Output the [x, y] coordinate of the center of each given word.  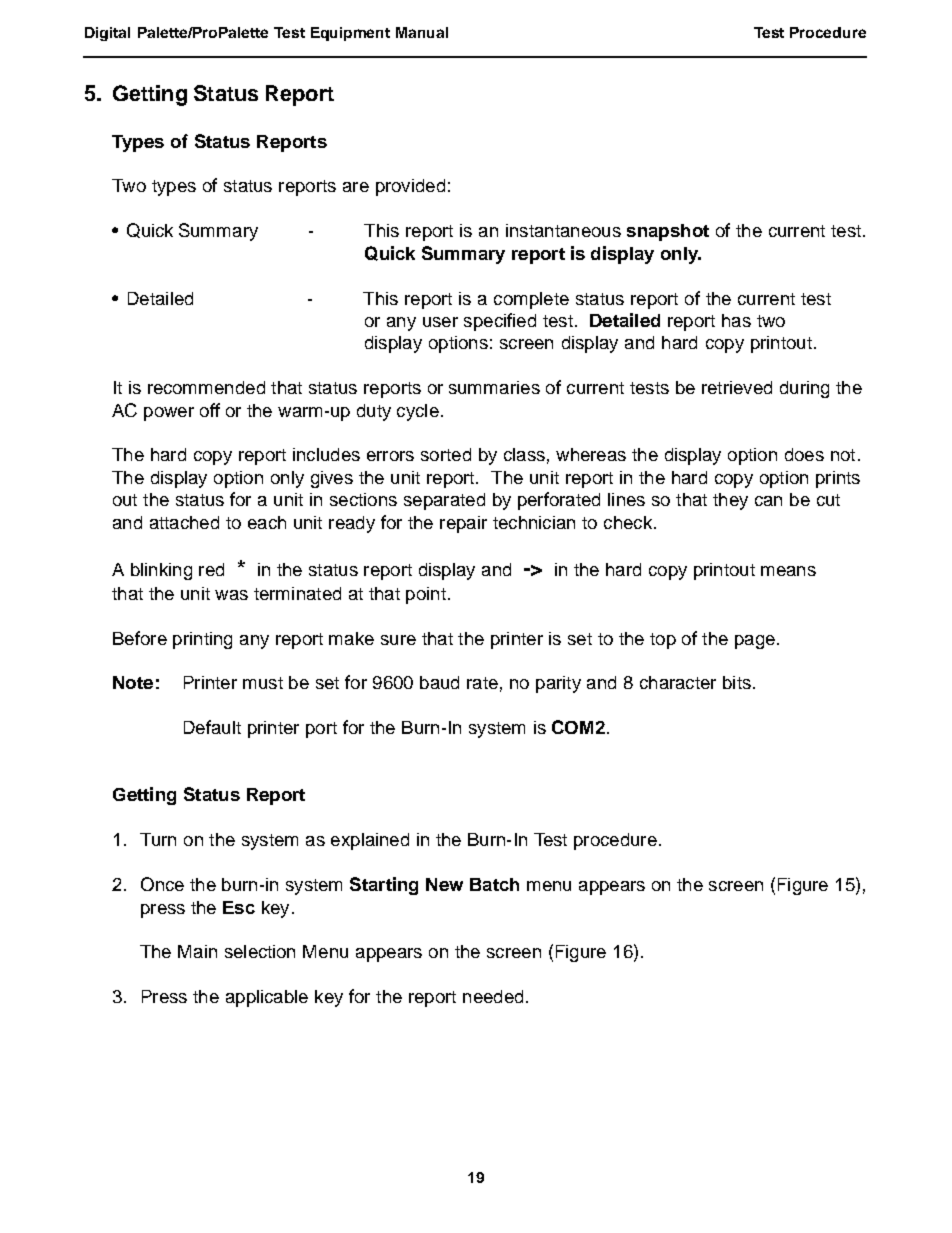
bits [737, 682]
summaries [494, 387]
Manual [422, 32]
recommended [206, 387]
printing [202, 640]
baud [439, 682]
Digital [107, 34]
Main [197, 951]
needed [493, 996]
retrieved [737, 387]
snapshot [668, 232]
